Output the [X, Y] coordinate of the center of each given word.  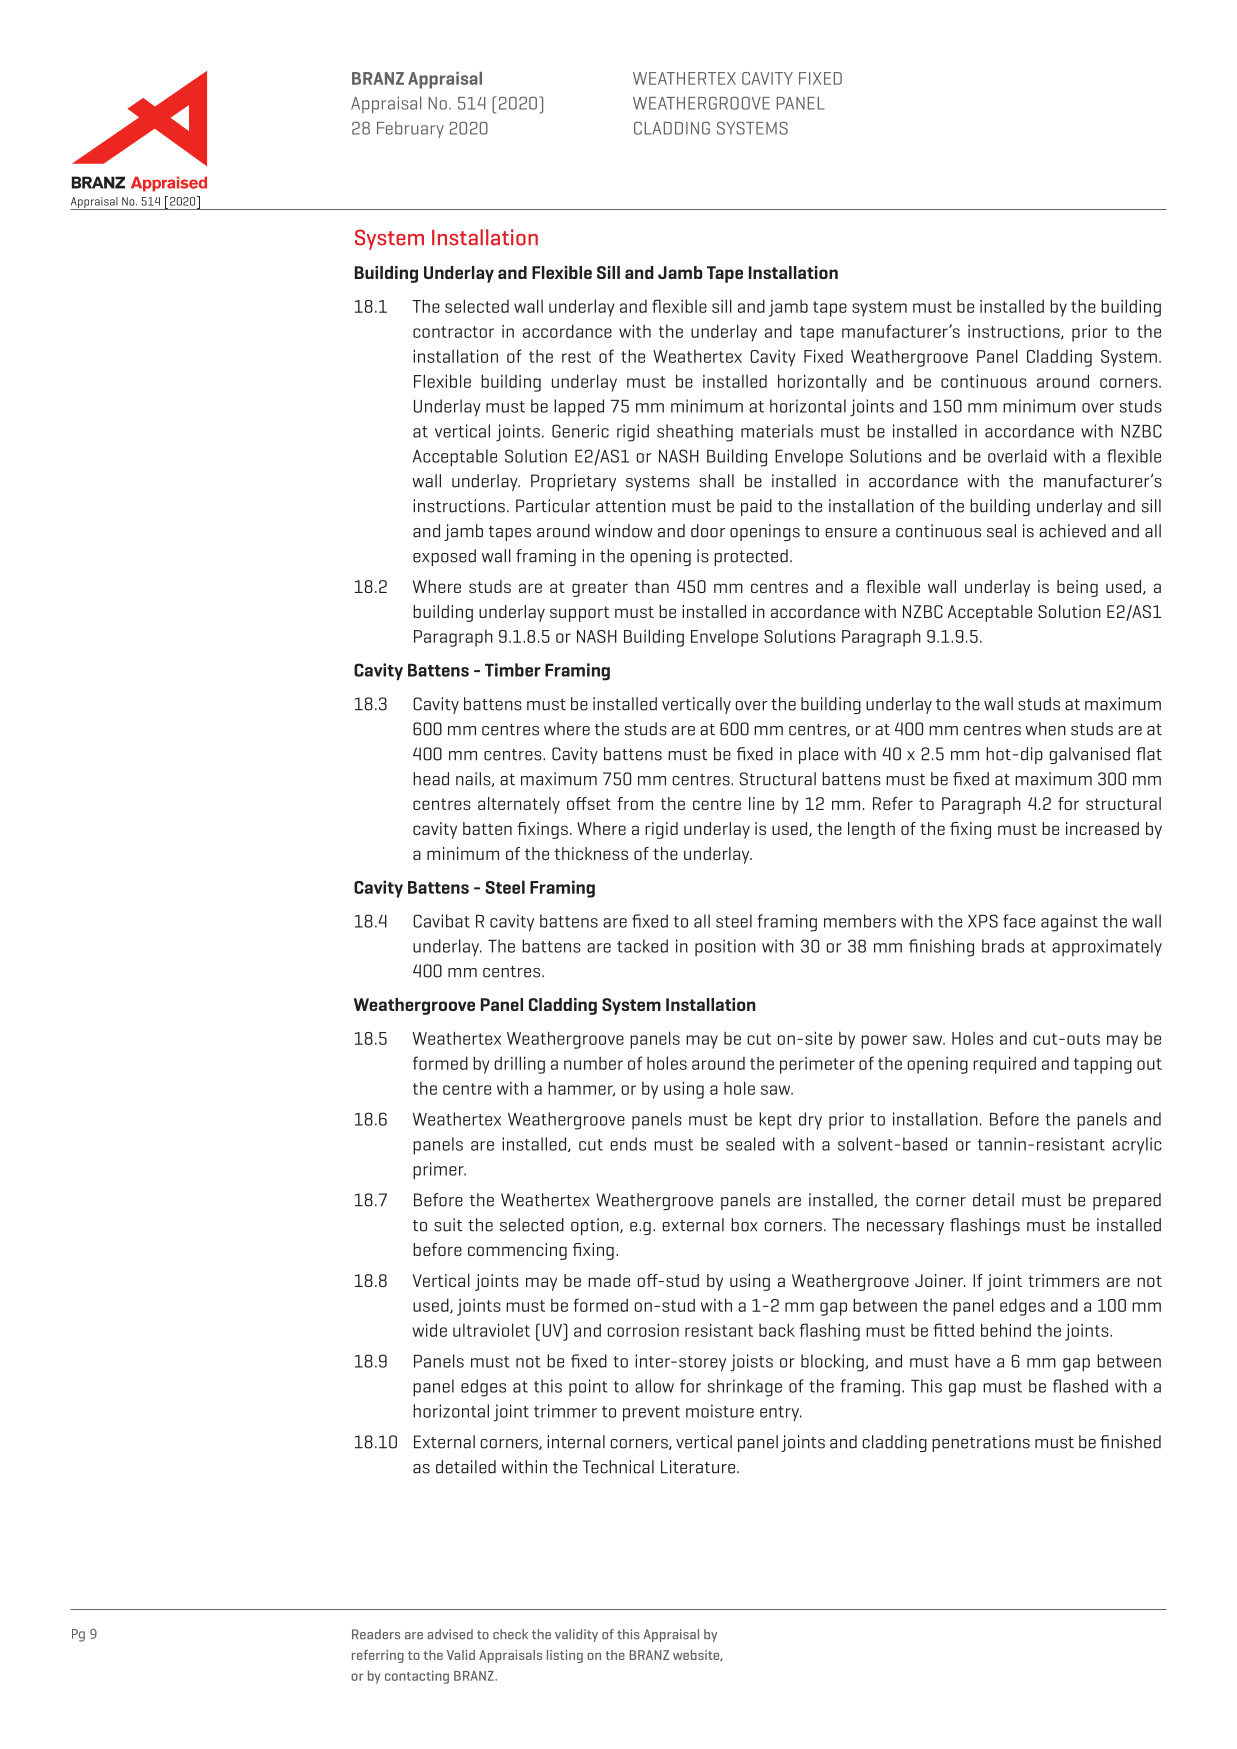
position [725, 948]
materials [777, 431]
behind [1006, 1330]
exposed [444, 557]
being [1077, 588]
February [410, 129]
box [744, 1225]
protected [751, 557]
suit [448, 1225]
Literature [698, 1467]
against [1069, 923]
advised [450, 1634]
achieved [1072, 531]
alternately [519, 805]
